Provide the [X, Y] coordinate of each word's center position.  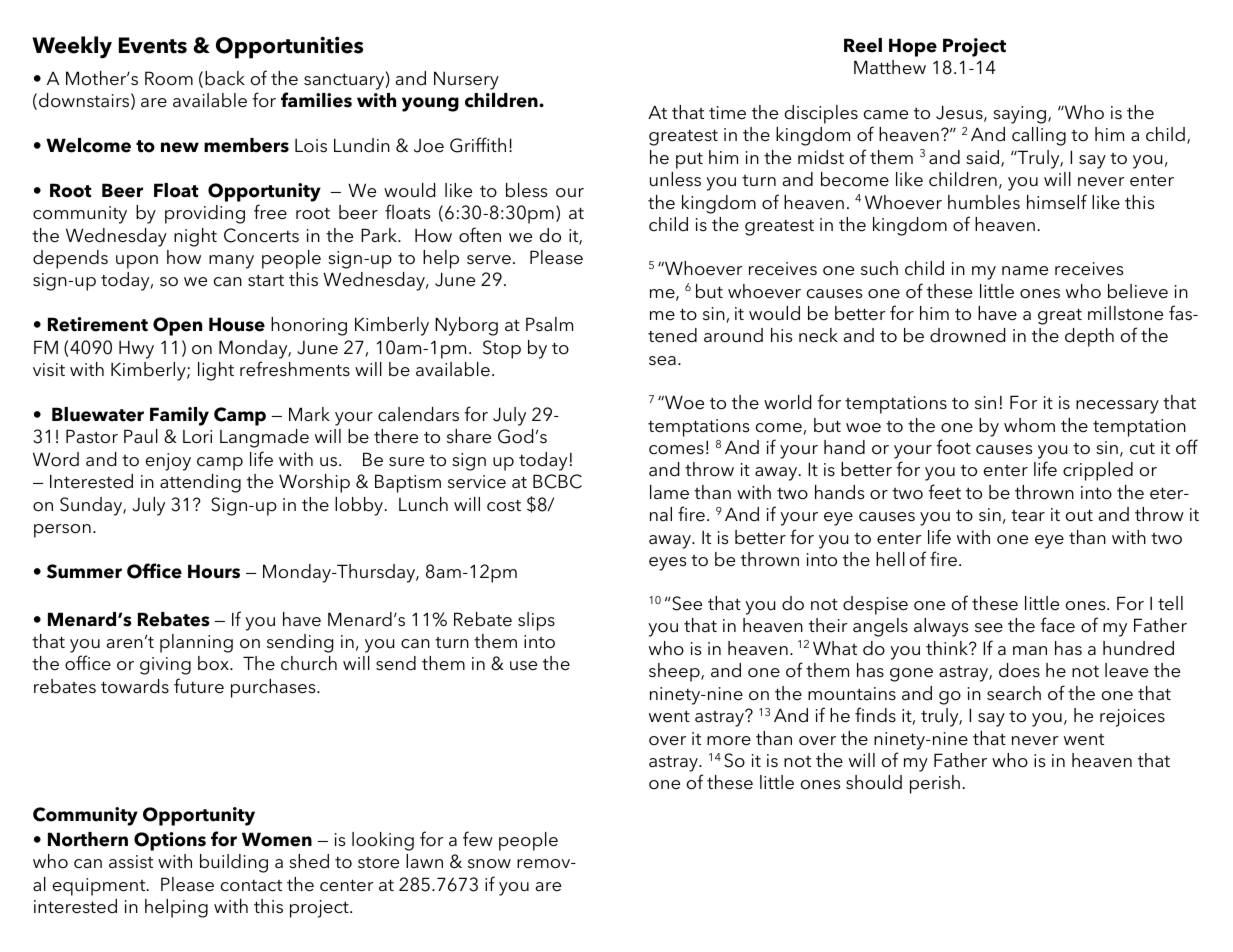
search [1014, 693]
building [234, 863]
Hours [214, 571]
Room [169, 78]
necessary [1117, 407]
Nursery [466, 80]
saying [1019, 115]
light [216, 371]
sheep [675, 672]
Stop [502, 349]
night [195, 237]
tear [1028, 516]
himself [1057, 202]
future [199, 686]
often [480, 235]
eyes [667, 564]
